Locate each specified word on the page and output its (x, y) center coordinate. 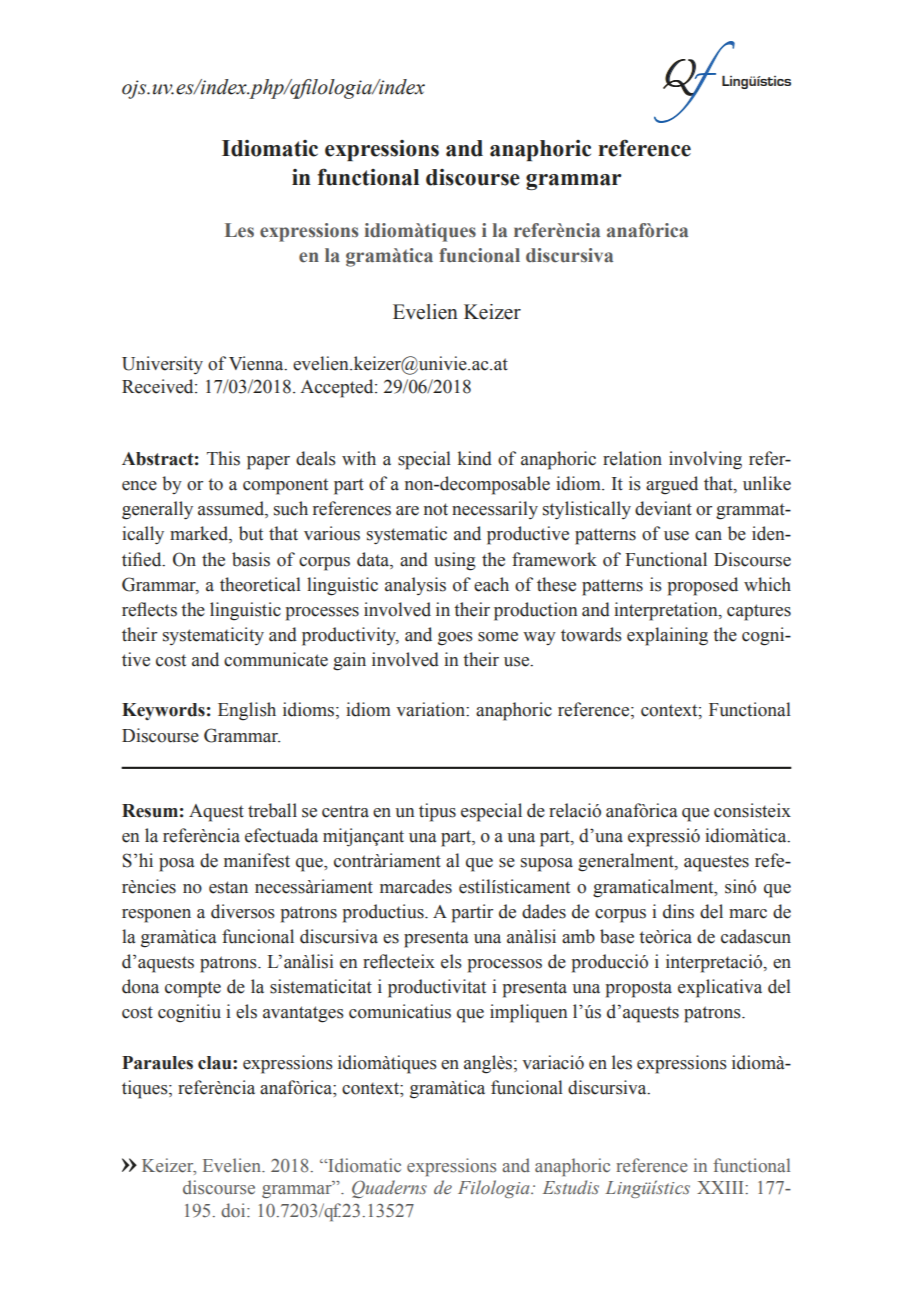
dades (544, 911)
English (247, 711)
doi (234, 1210)
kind (475, 458)
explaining (667, 636)
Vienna (257, 363)
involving (705, 460)
